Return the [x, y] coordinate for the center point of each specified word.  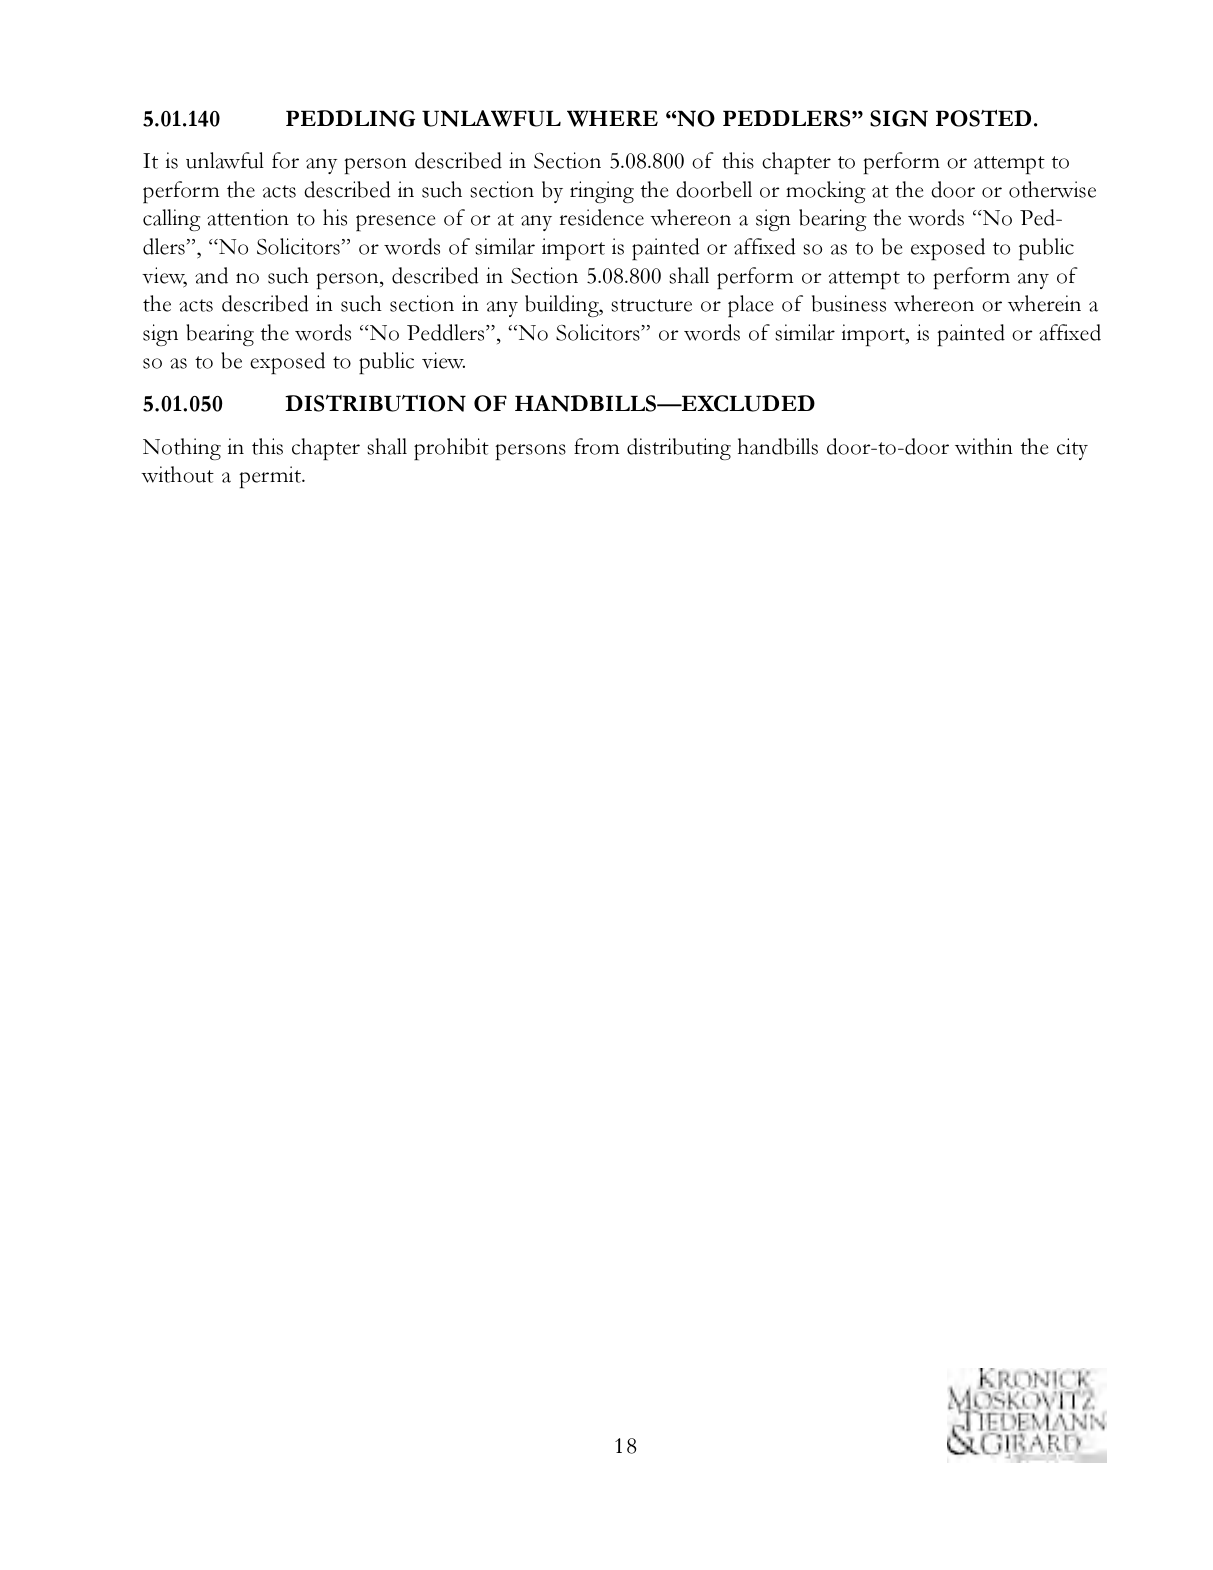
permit [271, 477]
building [563, 306]
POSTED [983, 118]
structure [651, 305]
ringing [602, 192]
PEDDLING [350, 118]
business [849, 303]
